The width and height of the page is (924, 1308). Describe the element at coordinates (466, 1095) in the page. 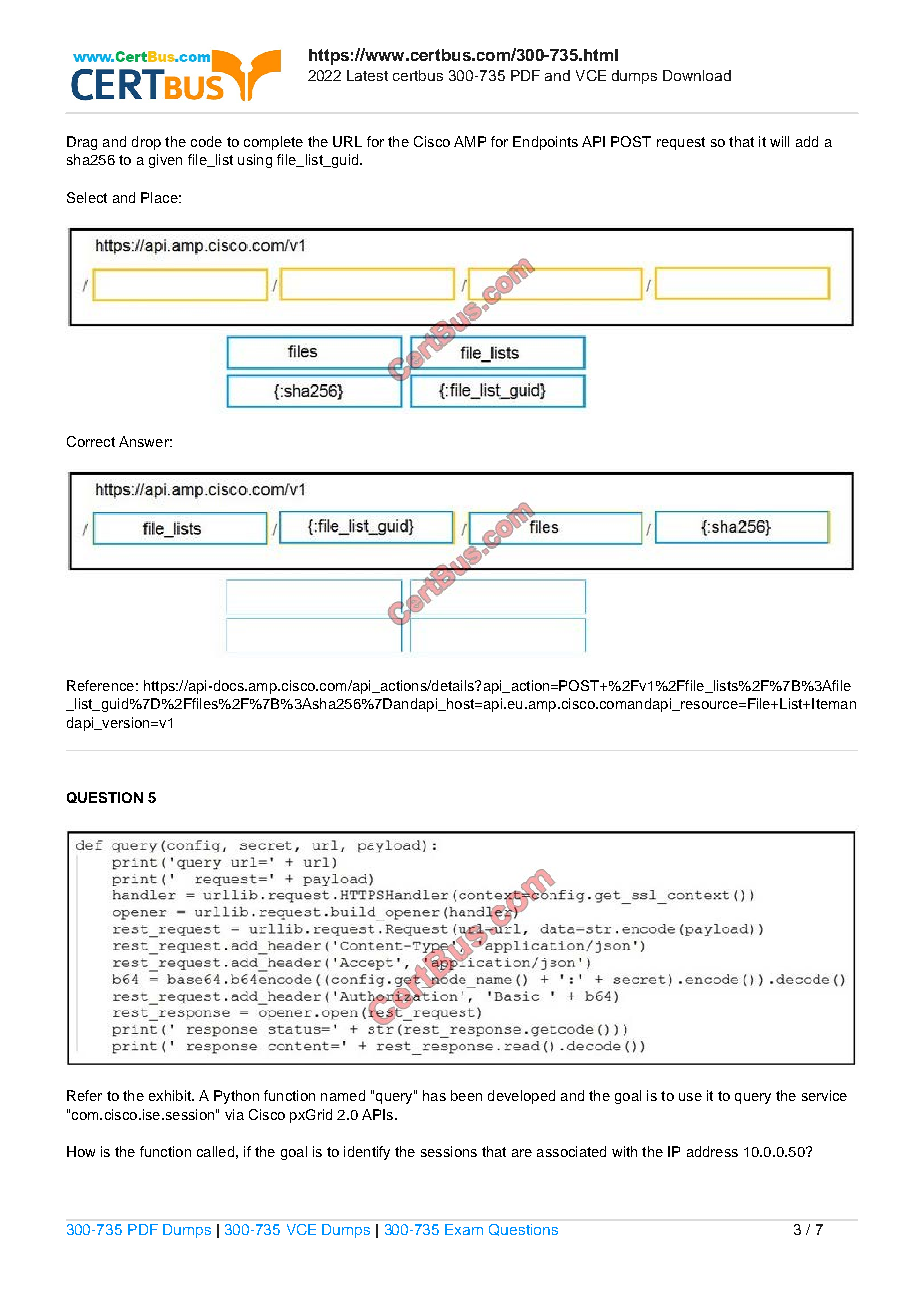

I see `been` at that location.
